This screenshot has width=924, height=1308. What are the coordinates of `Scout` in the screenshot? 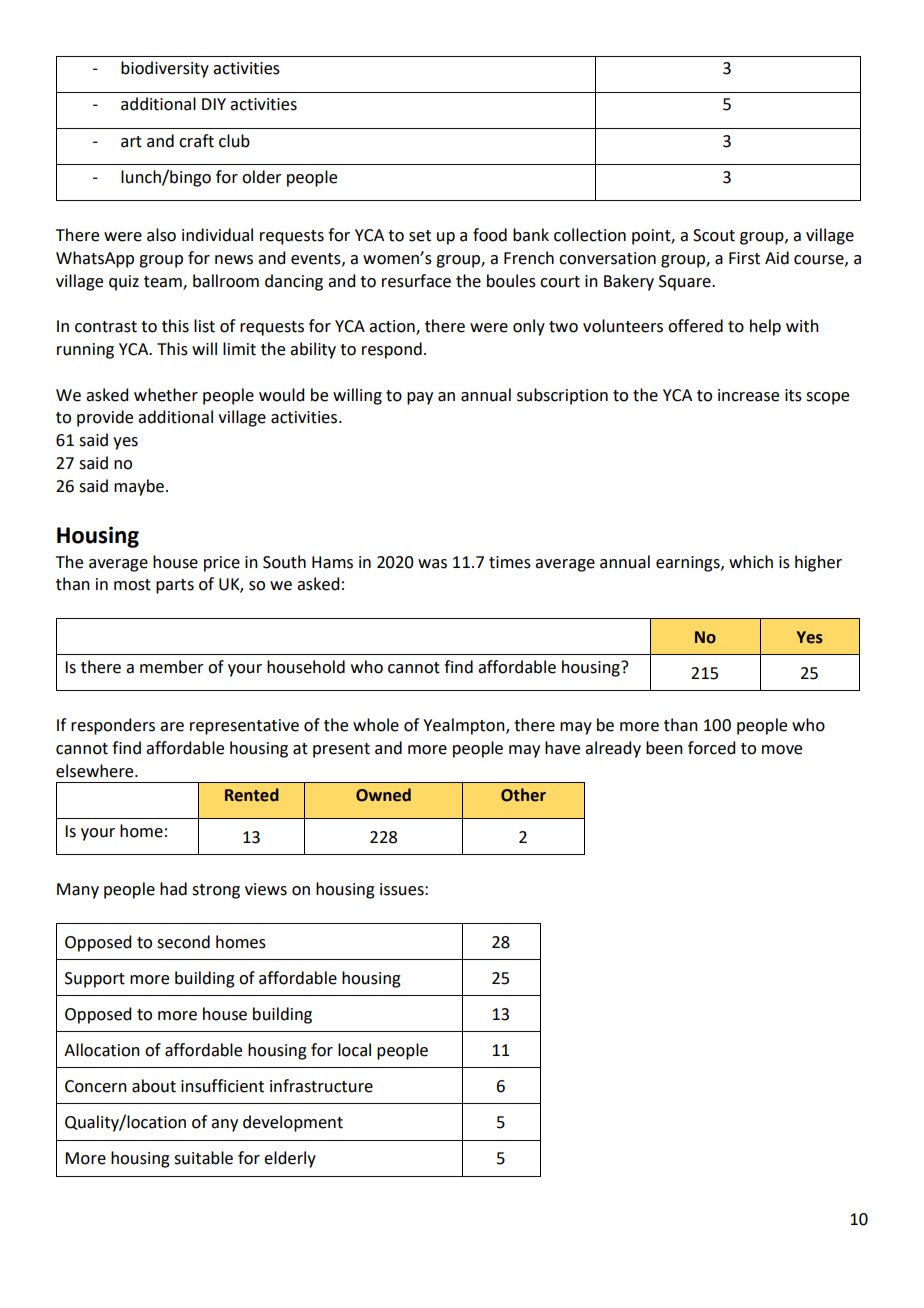 It's located at (714, 235).
